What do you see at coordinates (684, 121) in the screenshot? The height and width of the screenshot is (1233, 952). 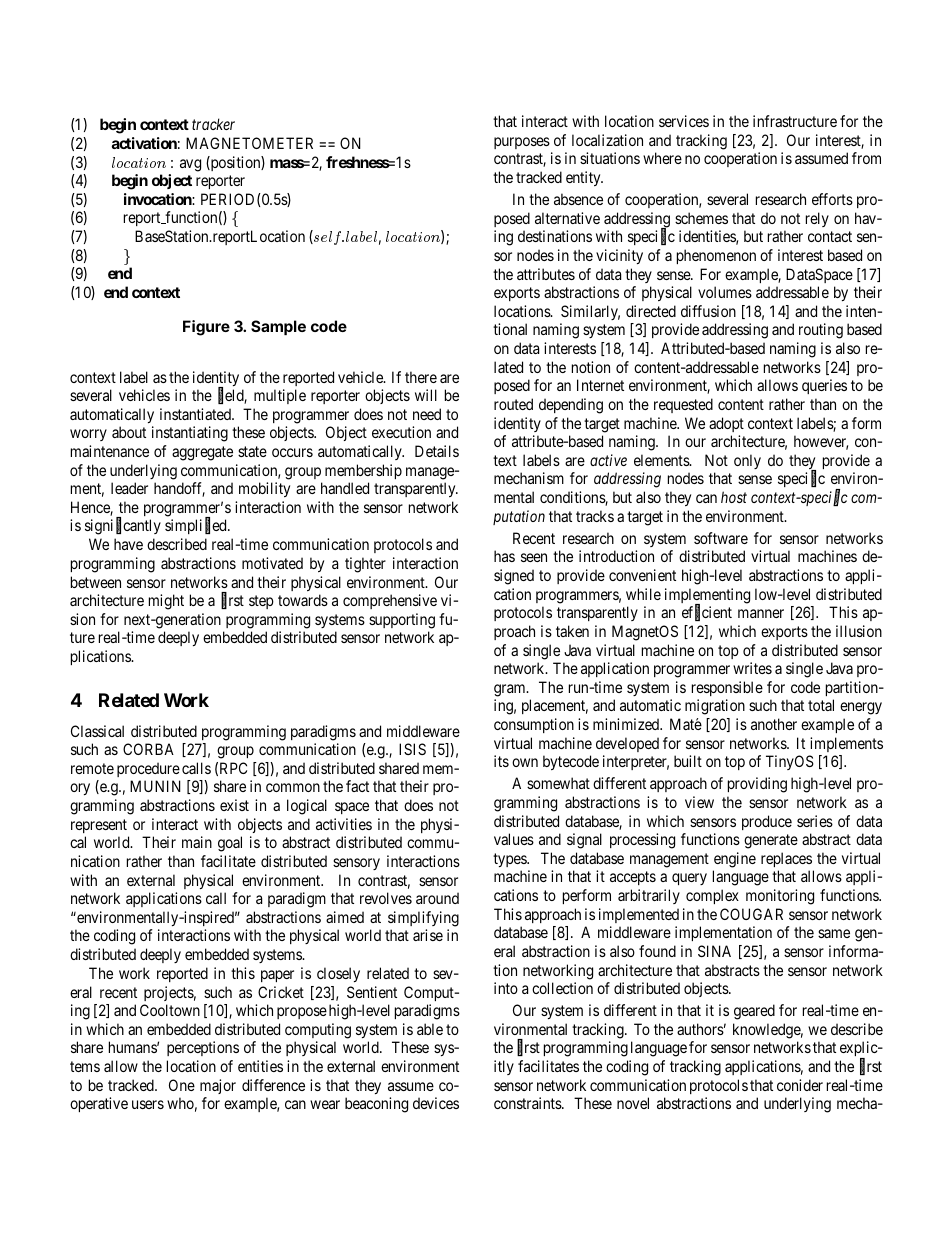 I see `services` at bounding box center [684, 121].
